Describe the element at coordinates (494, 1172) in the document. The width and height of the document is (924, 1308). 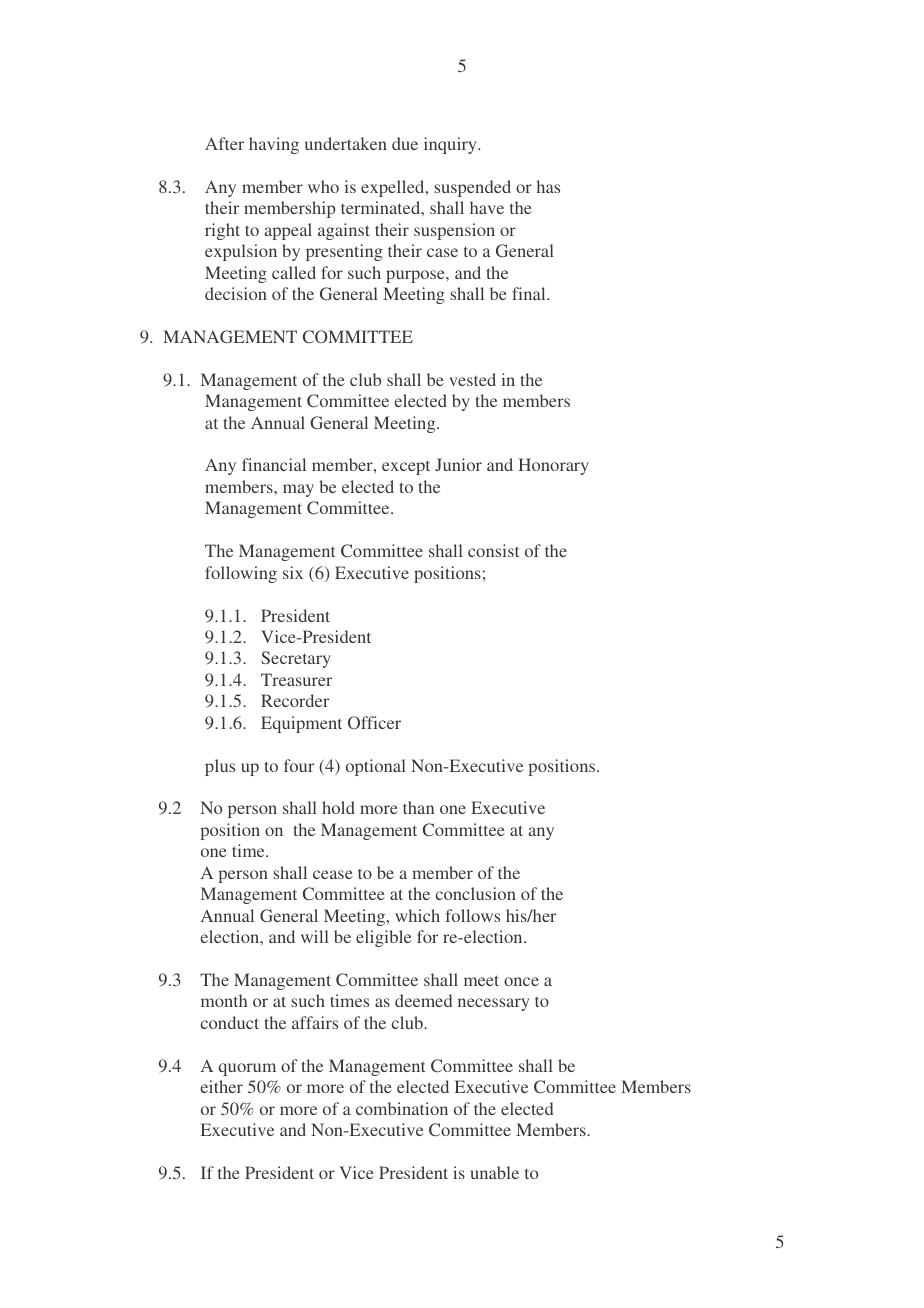
I see `unable` at that location.
